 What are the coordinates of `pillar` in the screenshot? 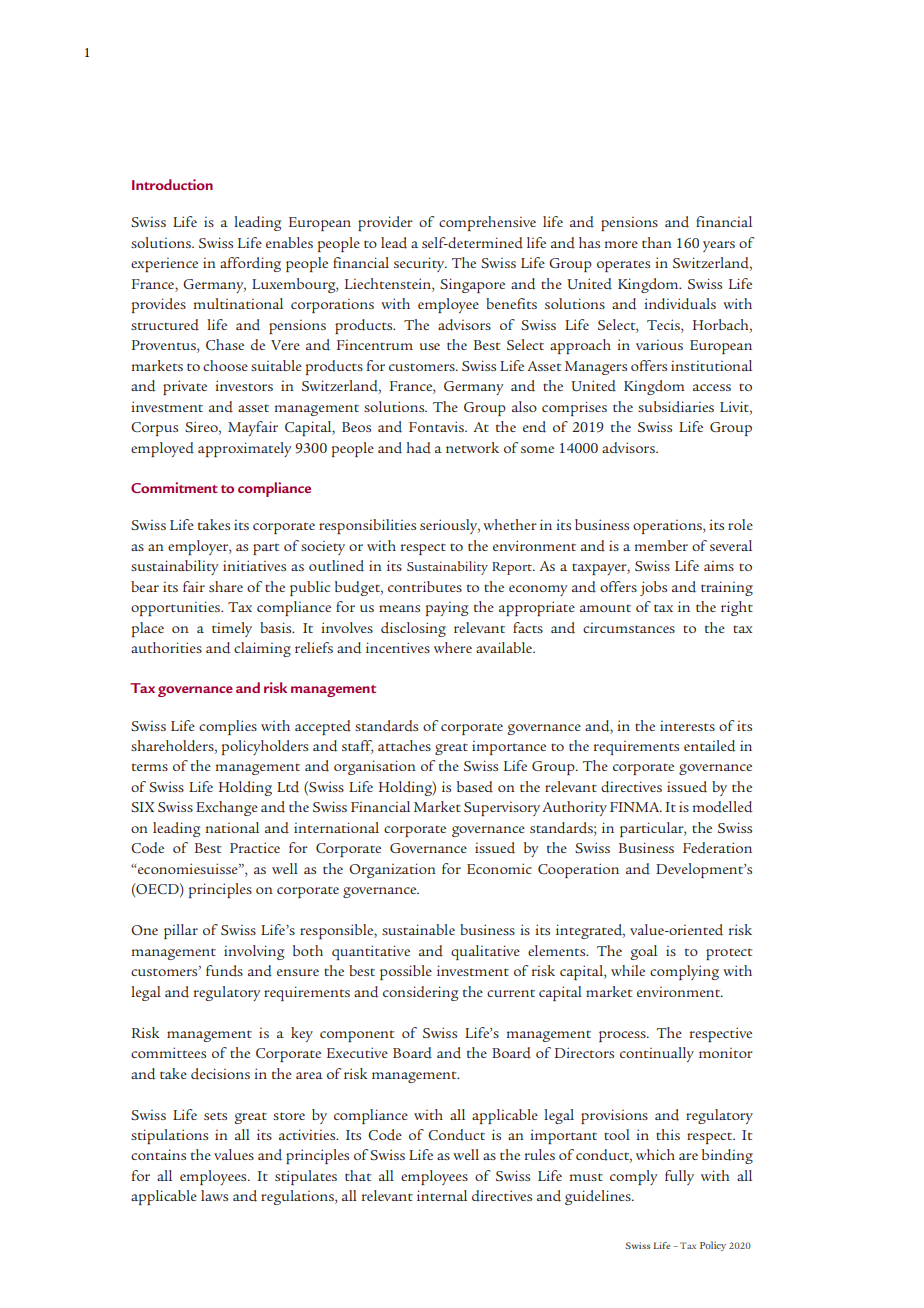 It's located at (181, 931).
